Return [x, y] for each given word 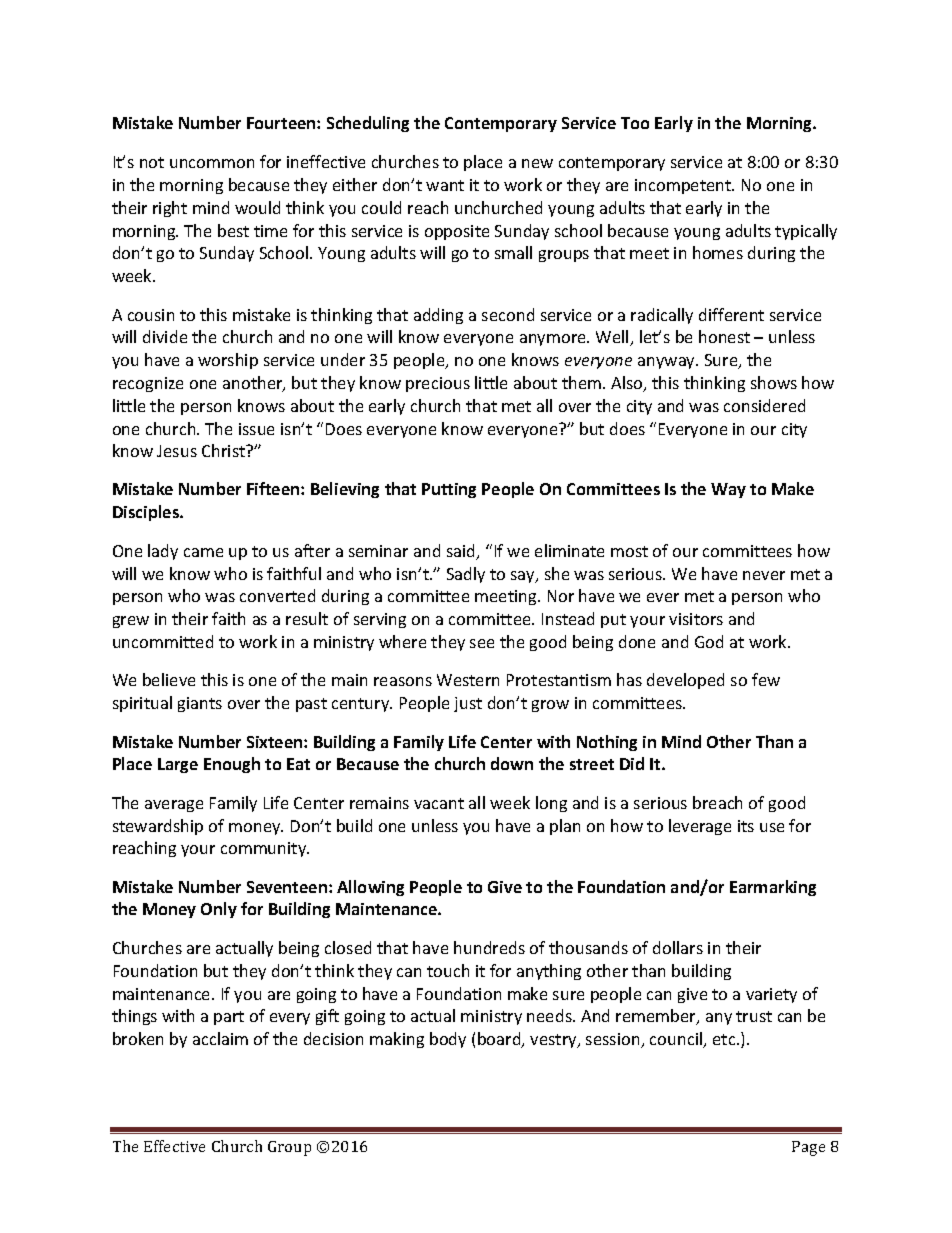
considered [764, 405]
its [746, 826]
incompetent [684, 186]
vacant [439, 803]
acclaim [220, 1038]
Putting [449, 490]
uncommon [212, 163]
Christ [225, 450]
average [174, 806]
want [445, 185]
